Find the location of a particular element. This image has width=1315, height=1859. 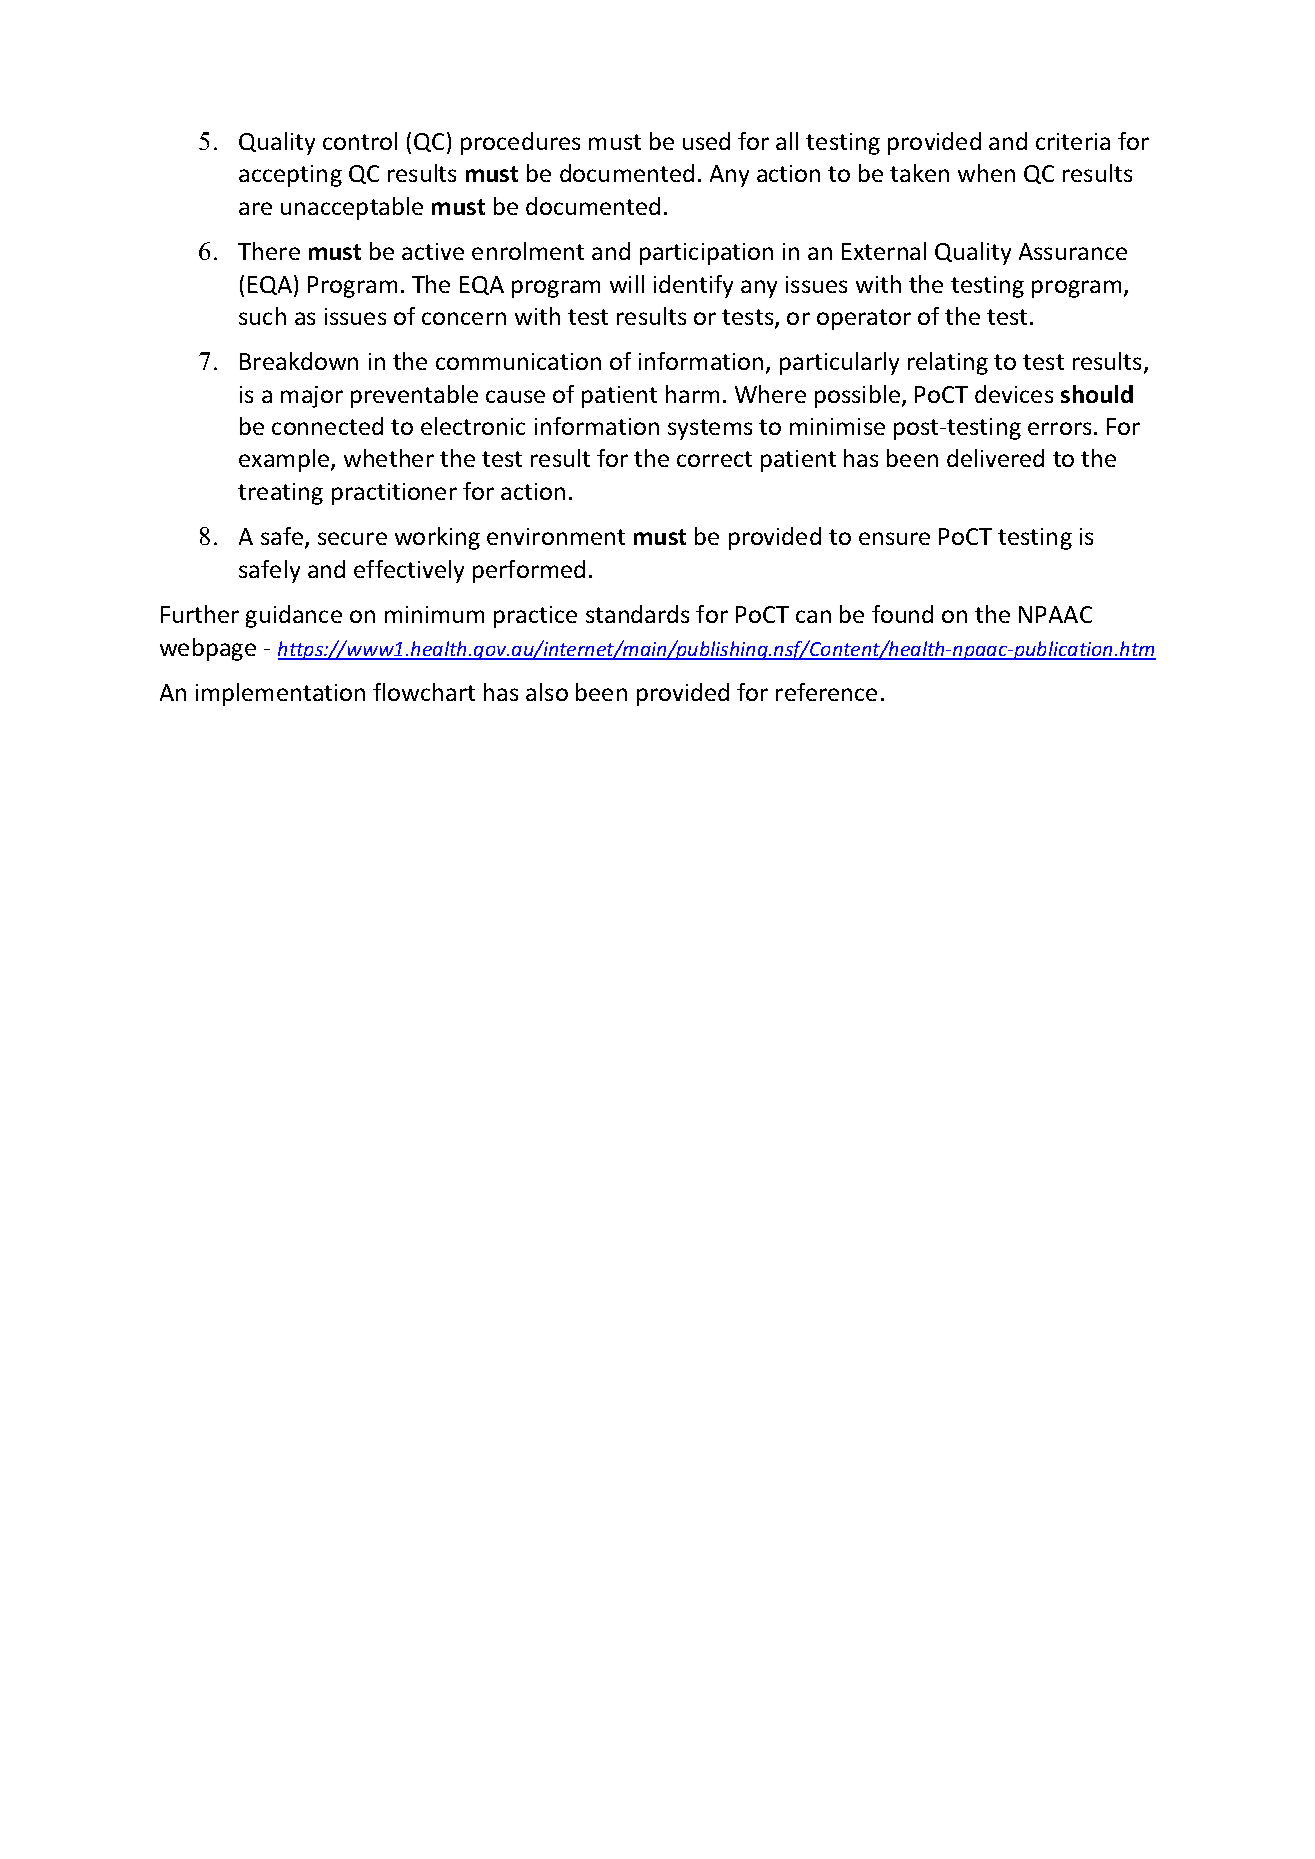

implementation is located at coordinates (280, 694).
